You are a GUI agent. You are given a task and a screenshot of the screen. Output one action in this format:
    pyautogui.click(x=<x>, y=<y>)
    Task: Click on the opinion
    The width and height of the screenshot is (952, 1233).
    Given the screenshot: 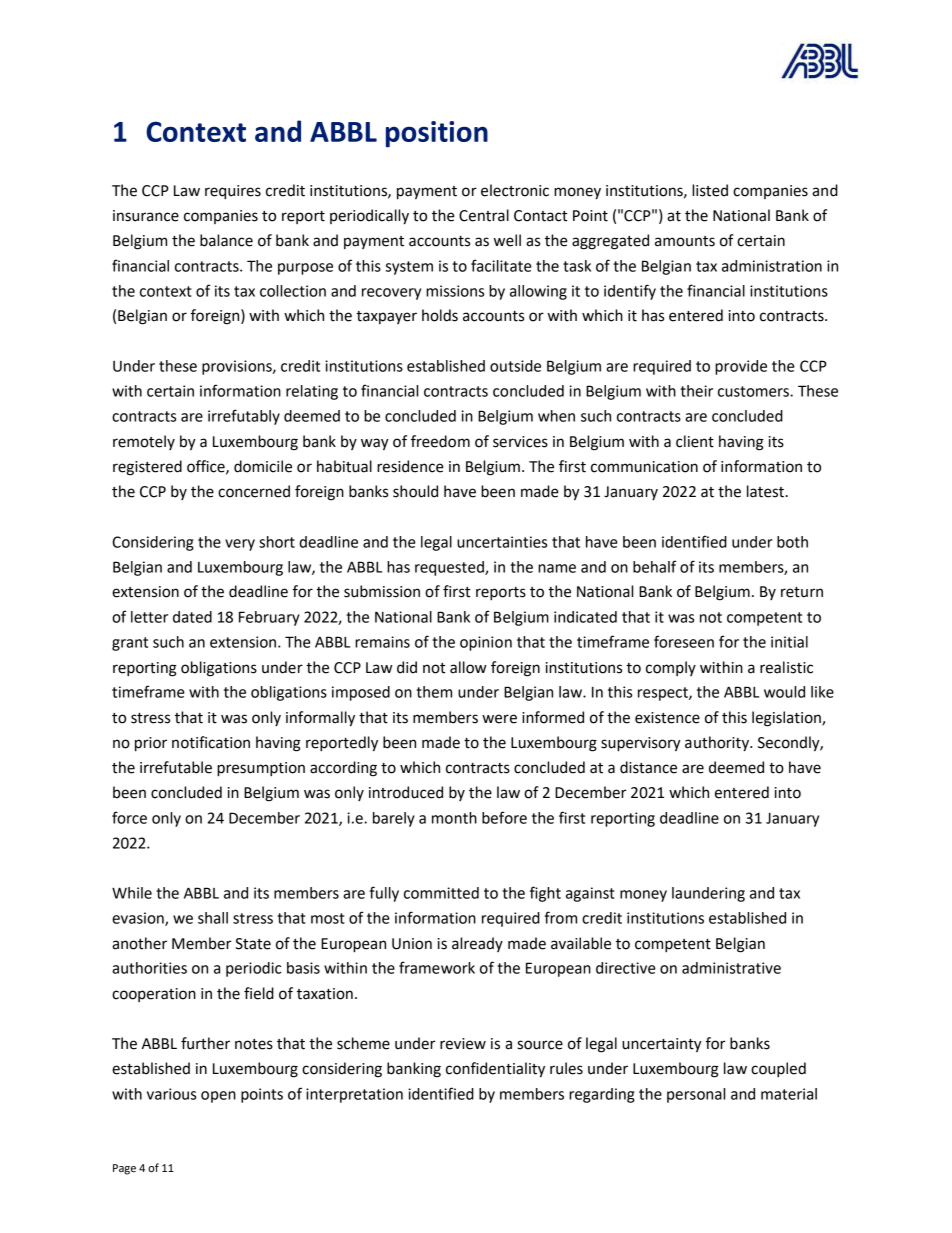 What is the action you would take?
    pyautogui.click(x=486, y=643)
